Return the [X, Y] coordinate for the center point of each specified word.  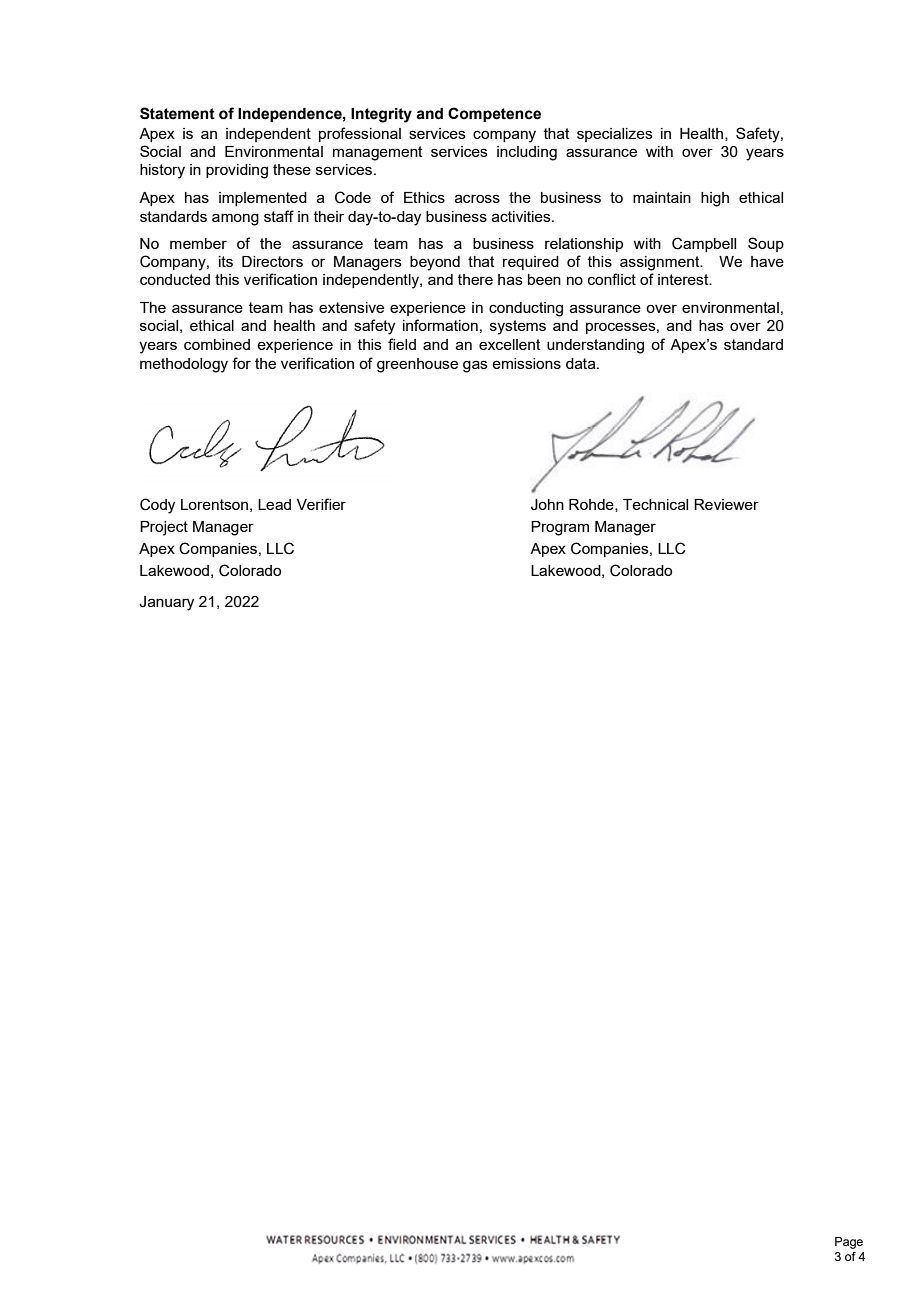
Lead [274, 504]
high [715, 199]
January [166, 603]
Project [164, 528]
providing [237, 171]
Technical [655, 504]
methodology [184, 365]
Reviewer [726, 504]
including [527, 153]
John [547, 505]
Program [560, 528]
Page [849, 1243]
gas [475, 366]
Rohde [592, 505]
